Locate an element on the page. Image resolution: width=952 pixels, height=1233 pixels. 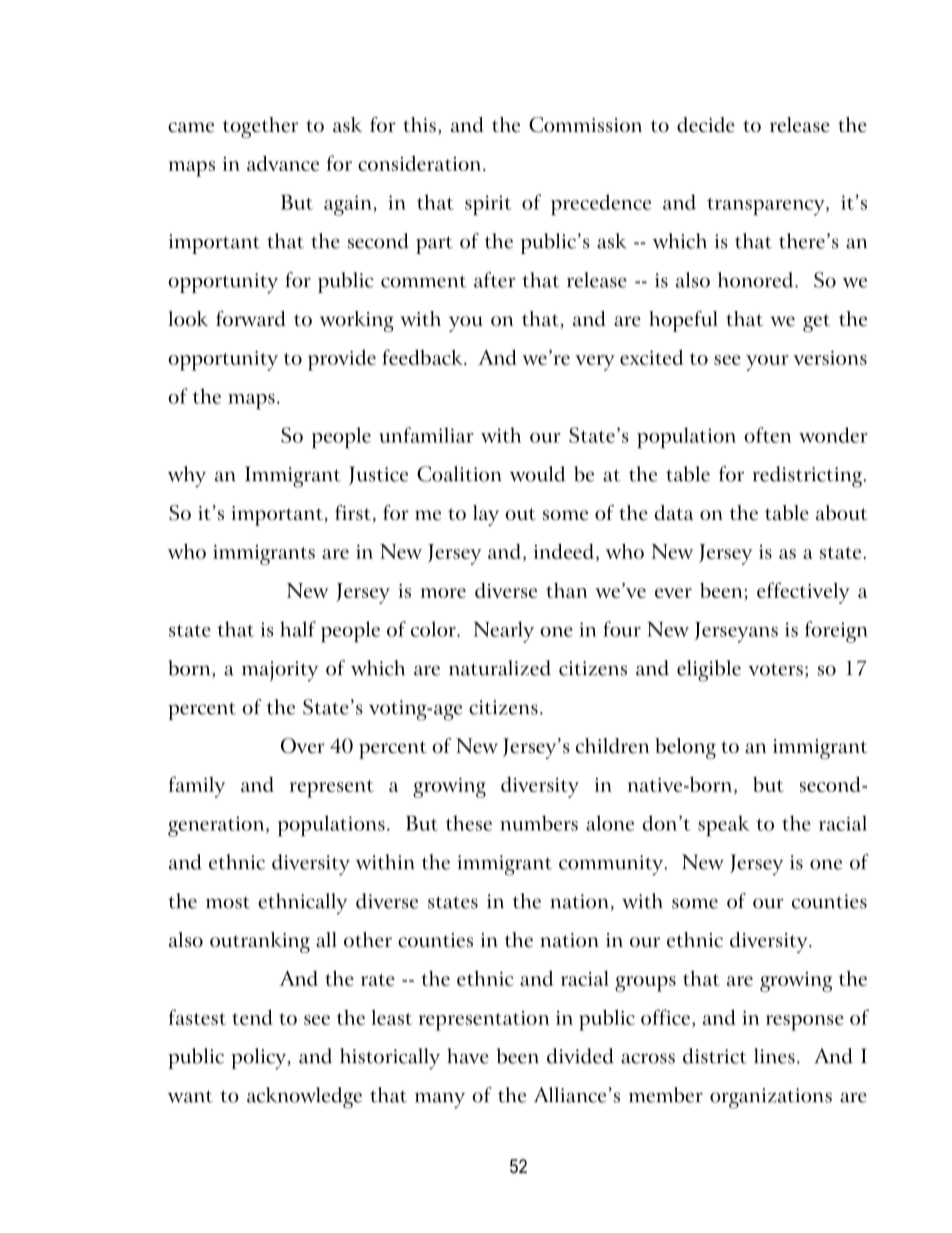
effectively is located at coordinates (803, 593).
